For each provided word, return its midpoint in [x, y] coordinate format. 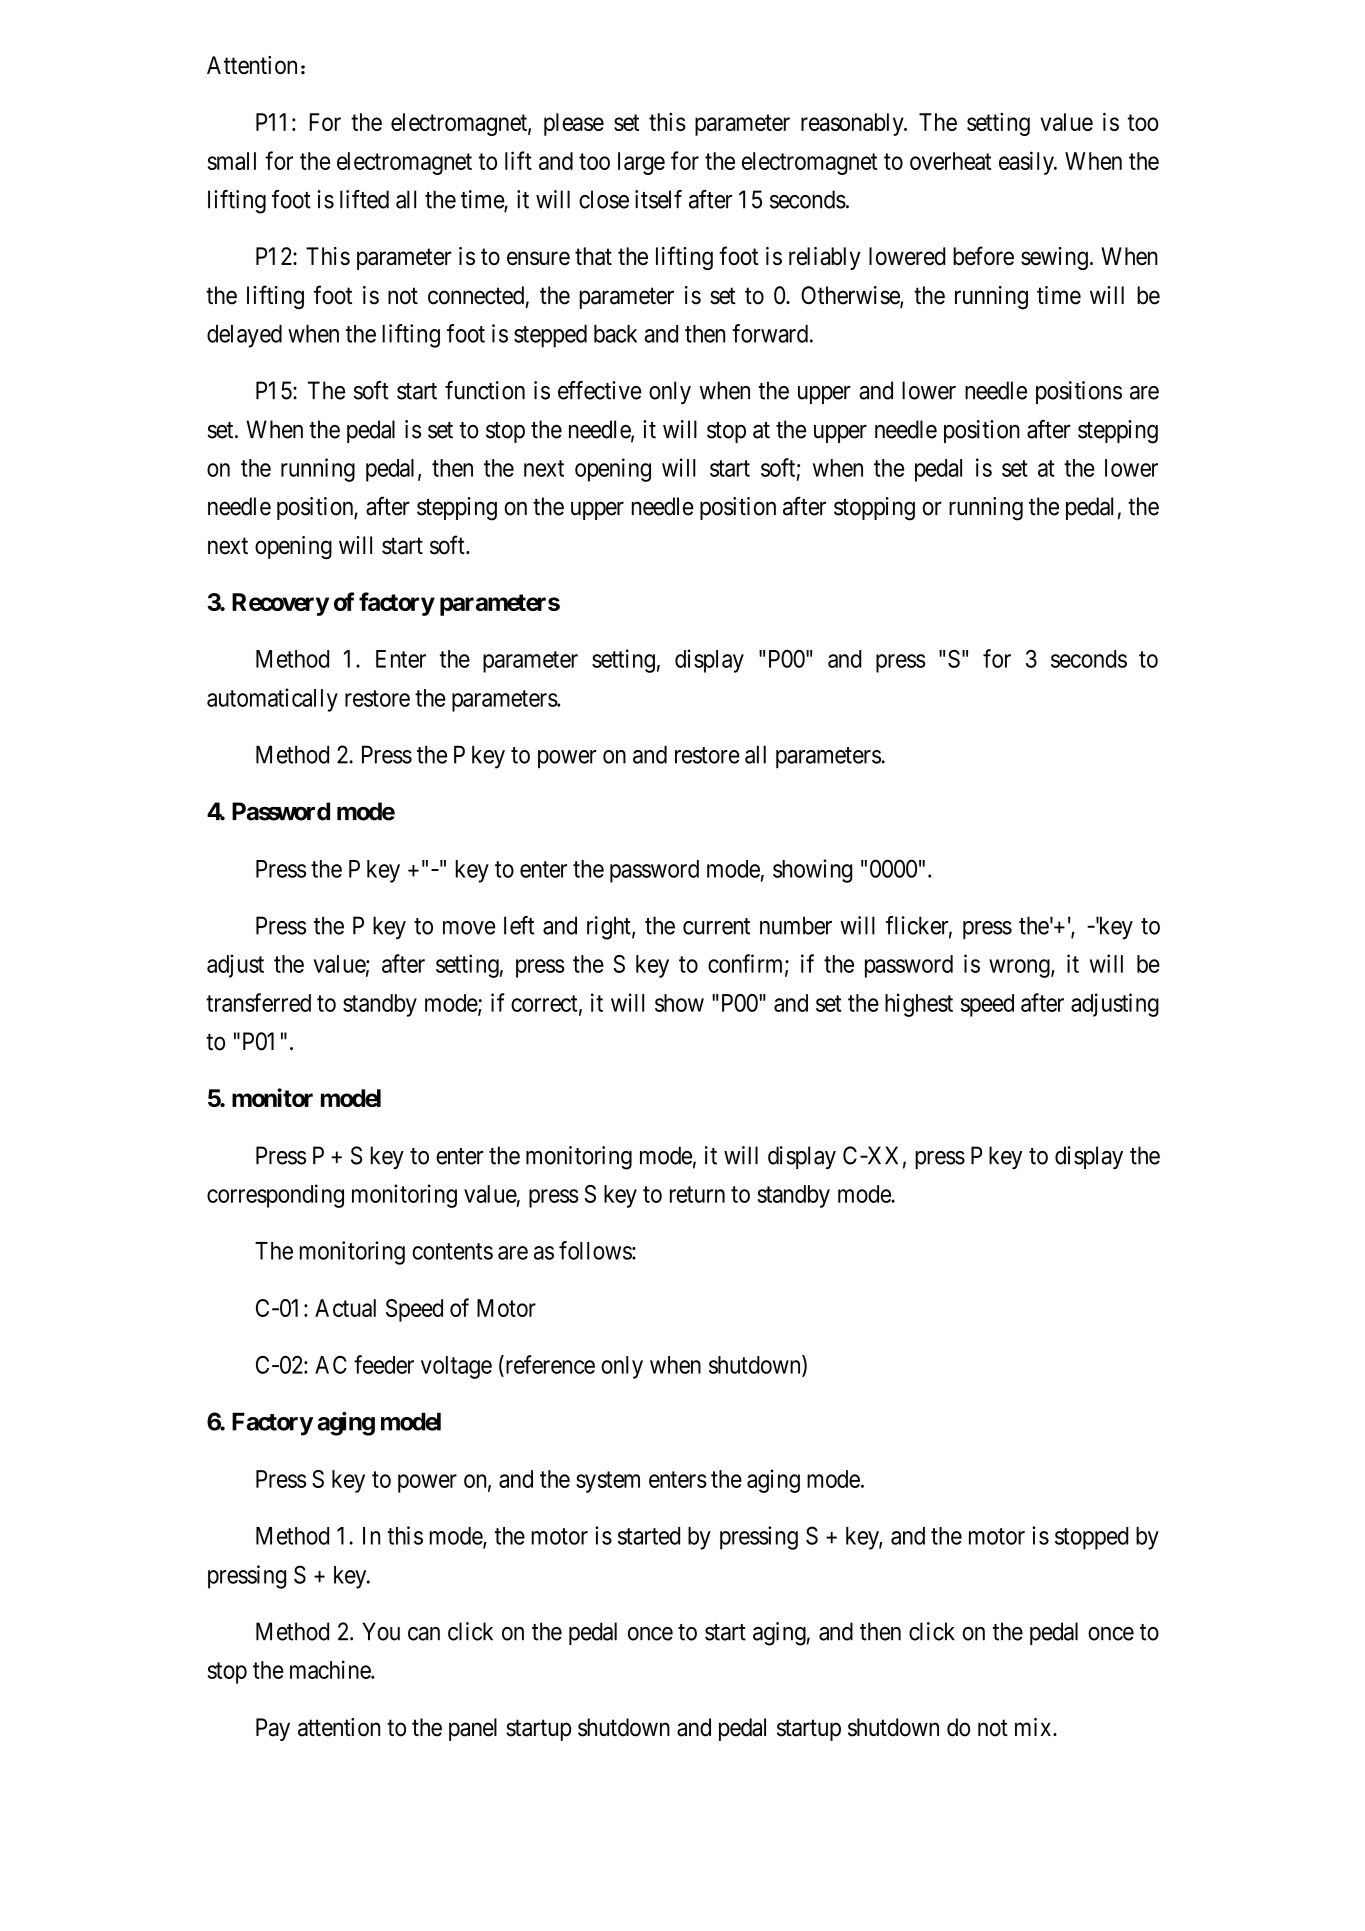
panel [473, 1729]
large [641, 163]
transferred [258, 1002]
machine [331, 1669]
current [716, 926]
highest [919, 1005]
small [232, 161]
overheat [950, 161]
